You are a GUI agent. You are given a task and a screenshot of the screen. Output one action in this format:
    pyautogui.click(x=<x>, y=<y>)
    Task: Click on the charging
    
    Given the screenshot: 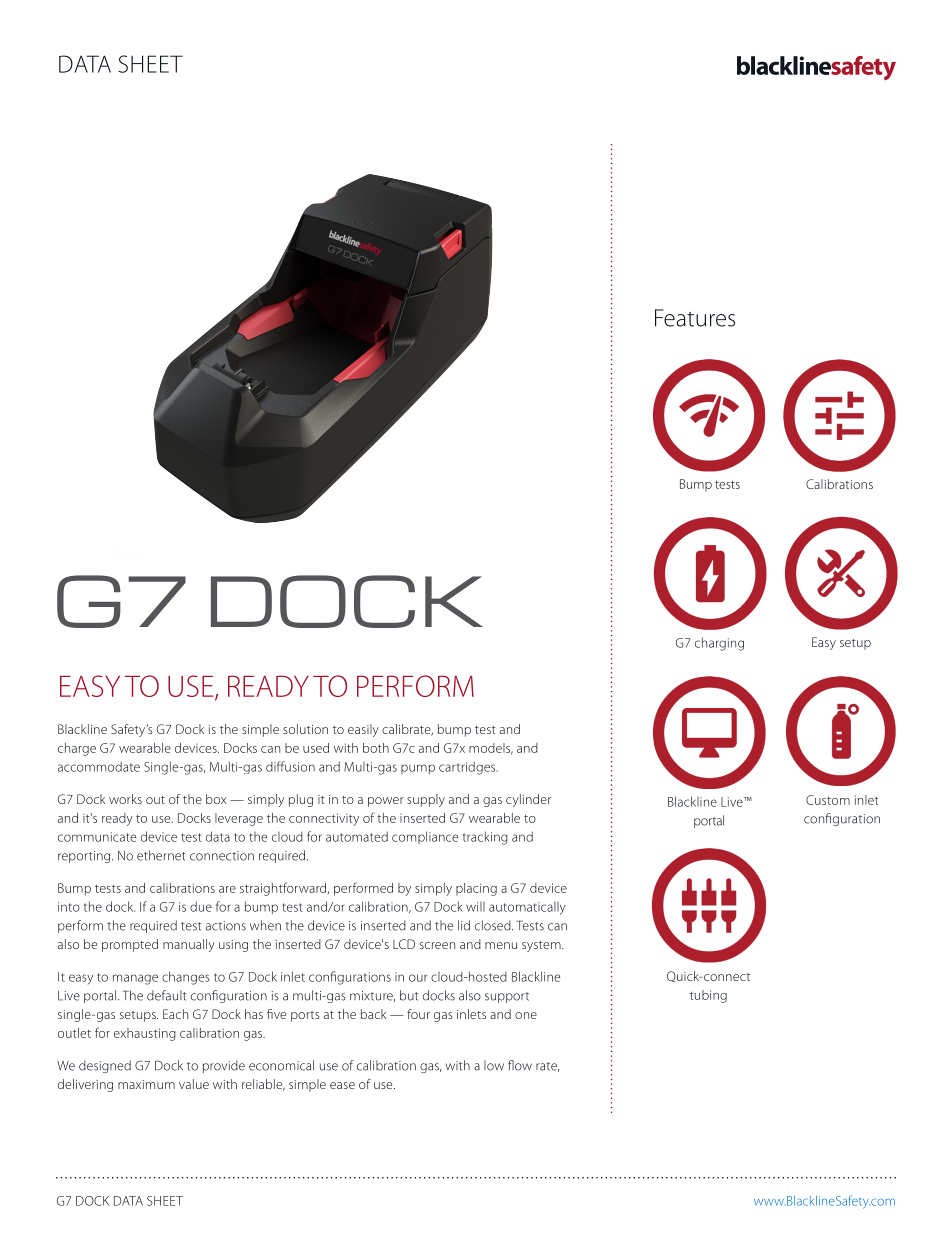 What is the action you would take?
    pyautogui.click(x=719, y=644)
